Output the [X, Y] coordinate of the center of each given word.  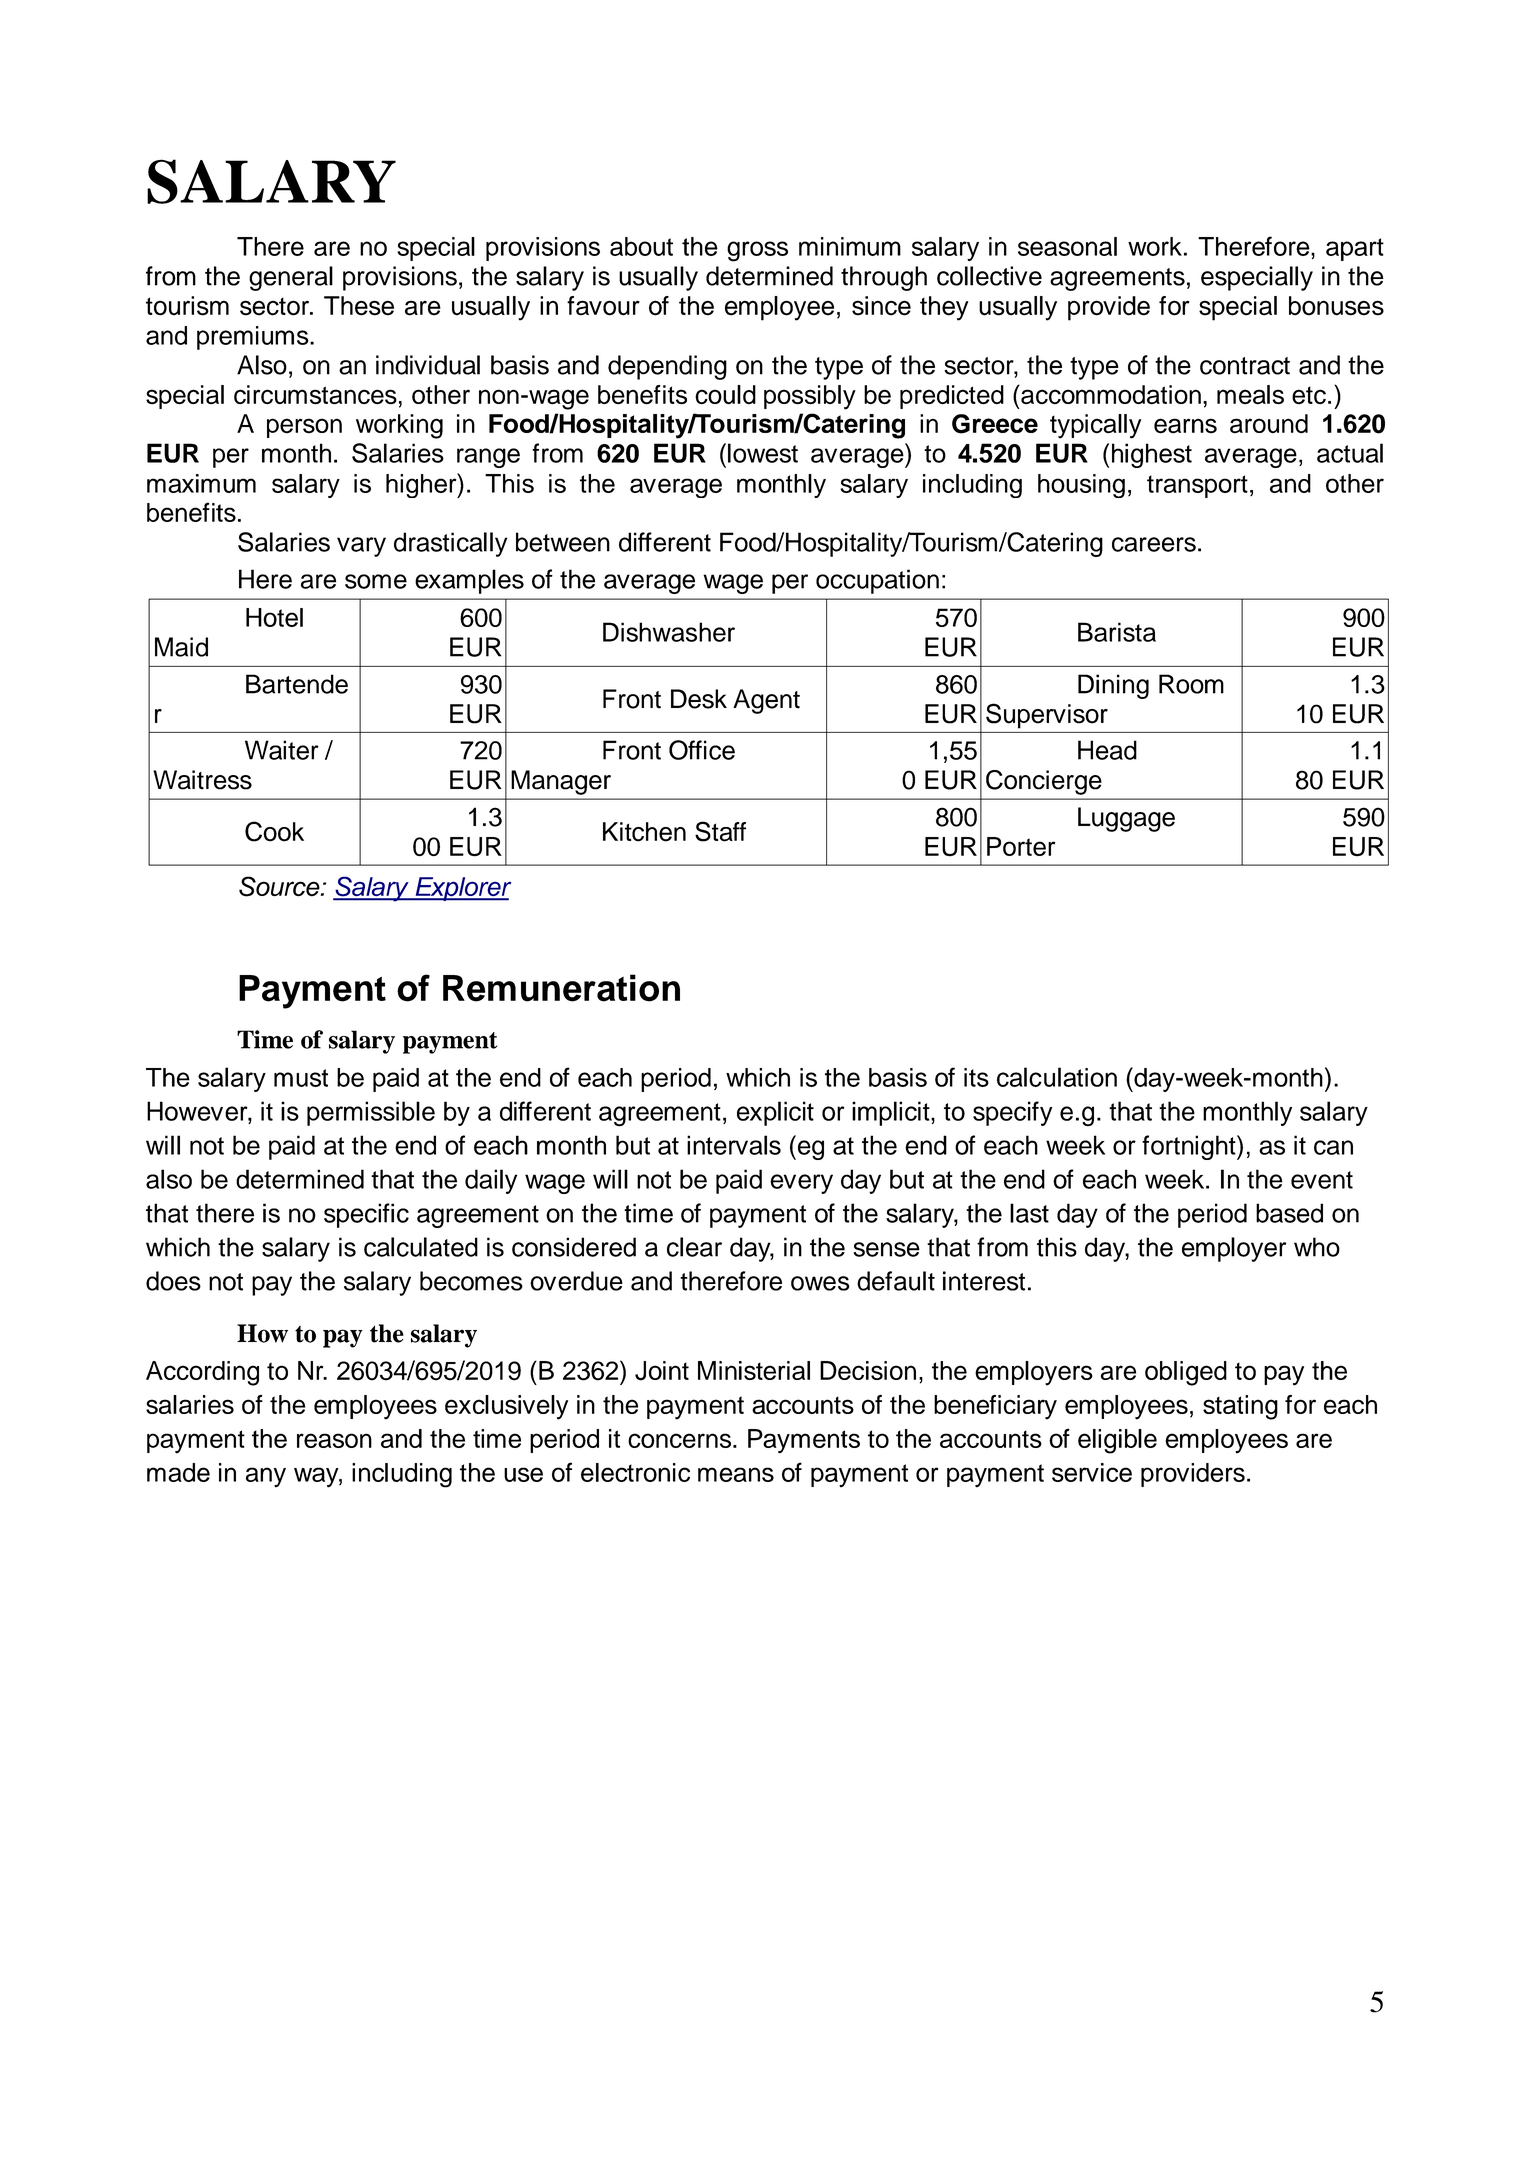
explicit [775, 1113]
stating [1240, 1407]
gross [757, 251]
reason [334, 1440]
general [291, 278]
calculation [1057, 1077]
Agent [766, 701]
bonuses [1336, 306]
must [301, 1078]
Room [1191, 684]
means [736, 1474]
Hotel [274, 617]
